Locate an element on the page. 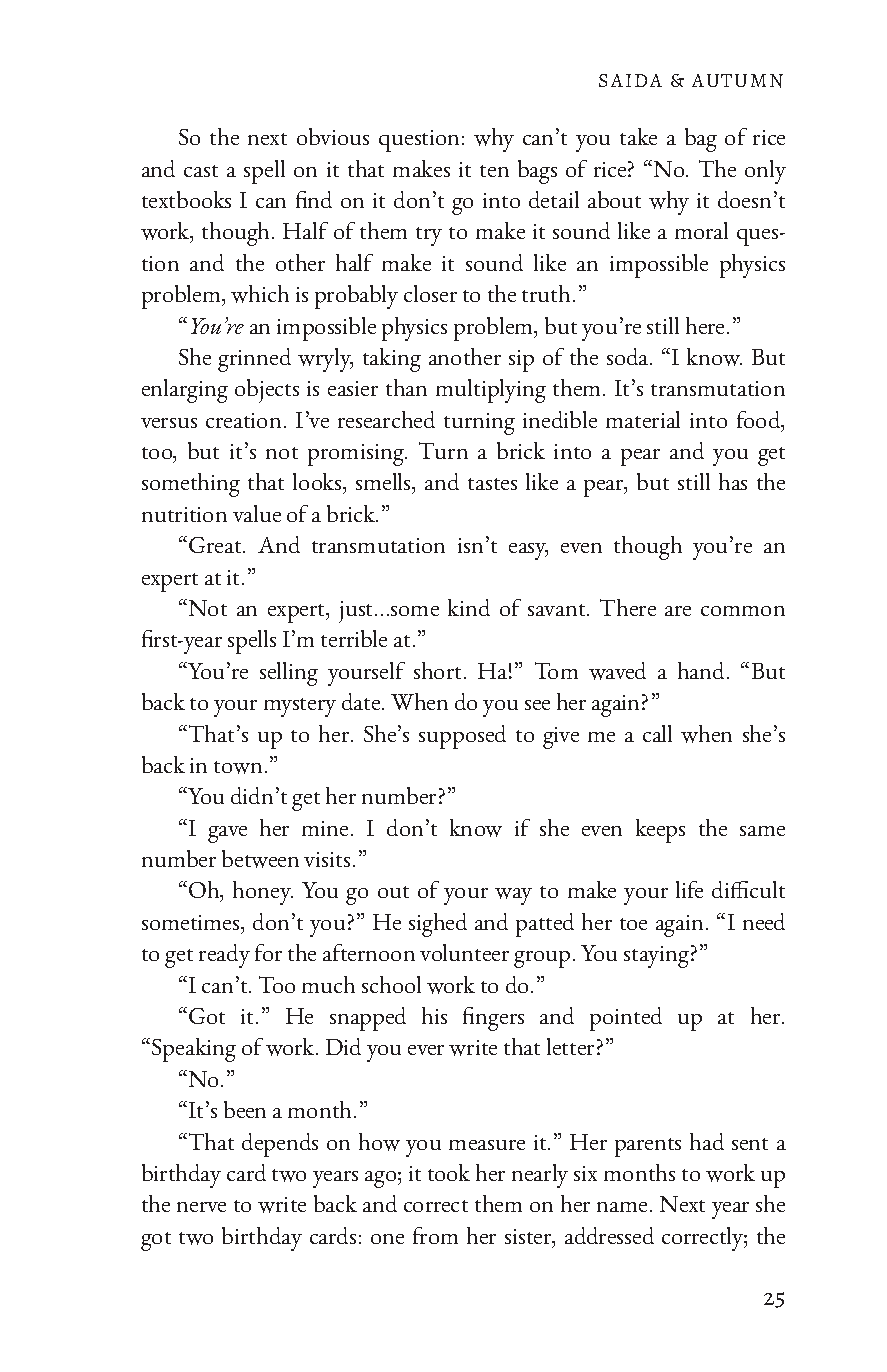 This page has height=1372, width=887. nerve is located at coordinates (201, 1207).
